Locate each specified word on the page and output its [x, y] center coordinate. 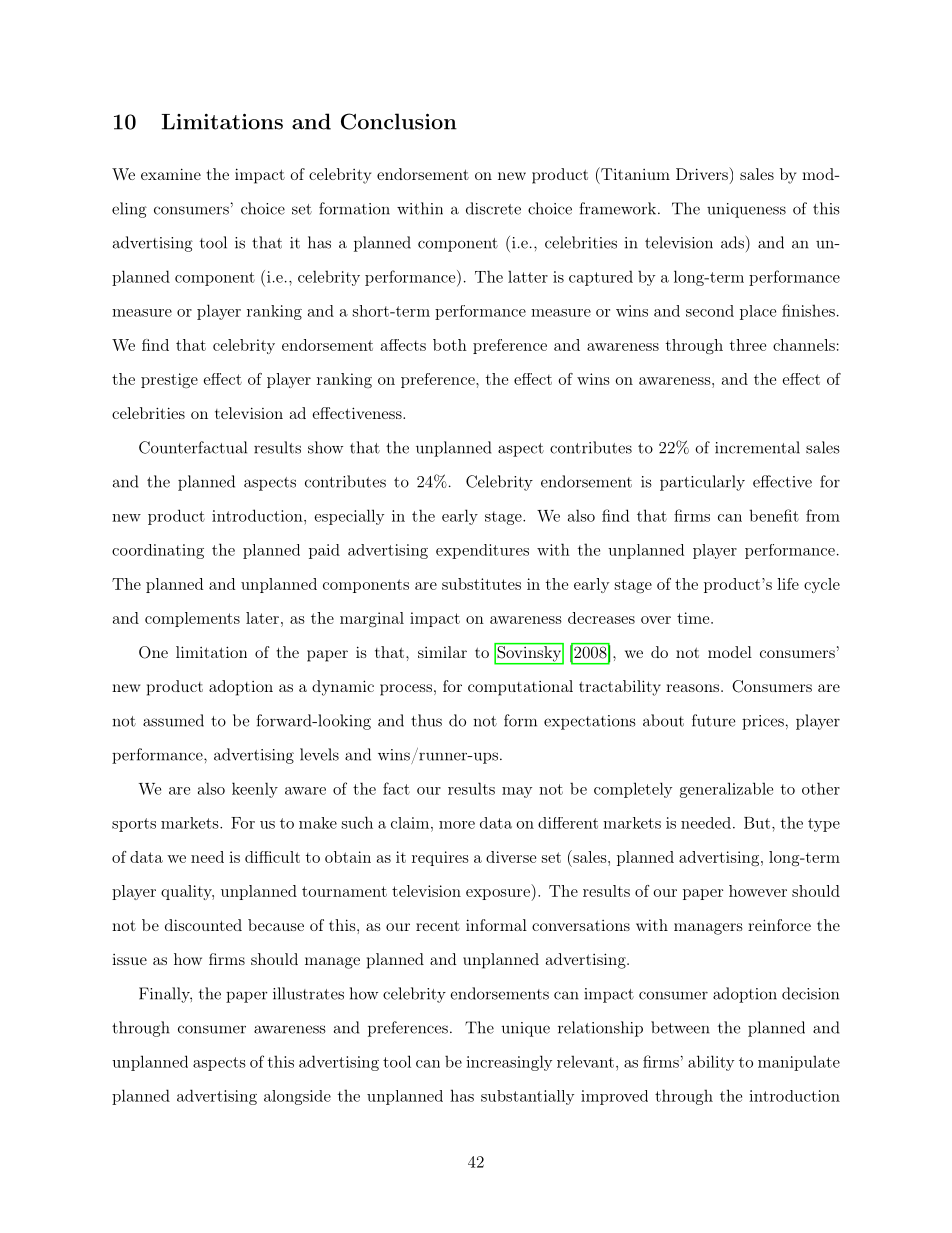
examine [171, 174]
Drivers [703, 173]
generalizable [726, 790]
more [457, 825]
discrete [493, 208]
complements [192, 619]
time [693, 618]
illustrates [308, 993]
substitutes [481, 584]
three [748, 345]
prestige [169, 381]
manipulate [799, 1063]
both [450, 345]
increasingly [509, 1063]
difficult [272, 857]
